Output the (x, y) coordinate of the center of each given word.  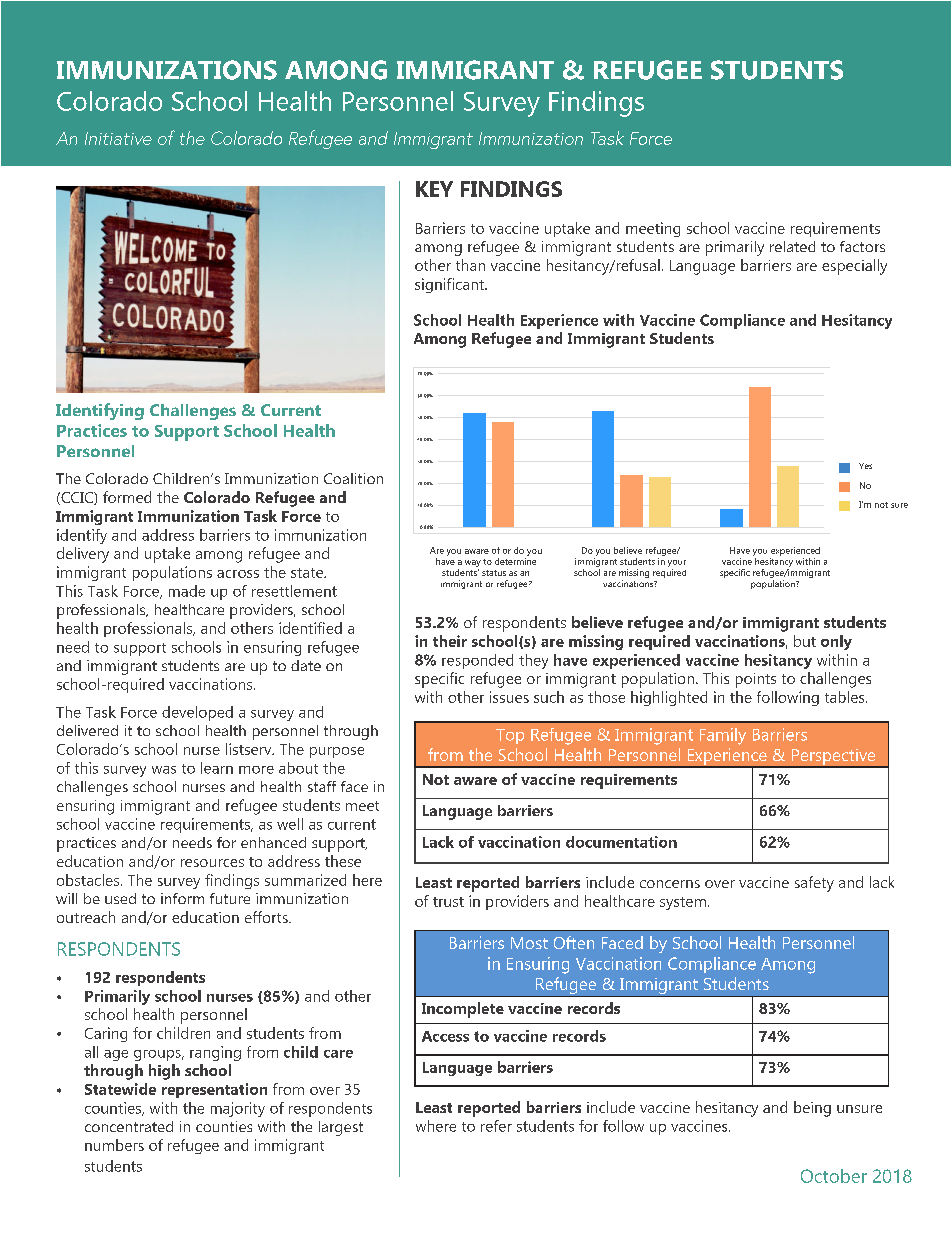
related (792, 246)
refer (496, 1126)
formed (127, 497)
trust (448, 902)
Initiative (118, 138)
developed (197, 713)
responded (477, 661)
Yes (865, 466)
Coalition (353, 478)
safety (814, 884)
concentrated (129, 1126)
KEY (434, 189)
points (756, 680)
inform (182, 898)
